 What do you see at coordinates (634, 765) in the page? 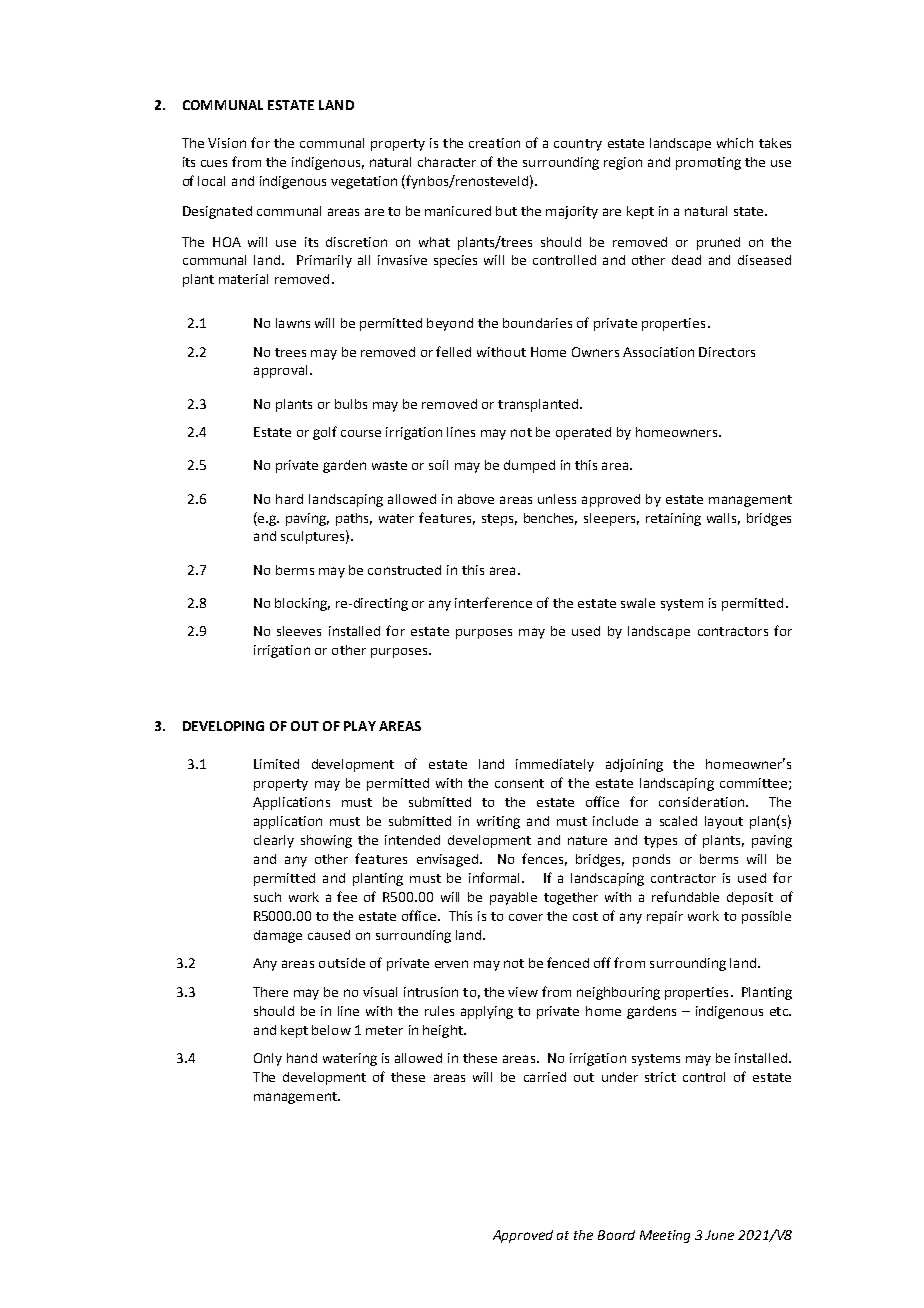
I see `adjoining` at bounding box center [634, 765].
